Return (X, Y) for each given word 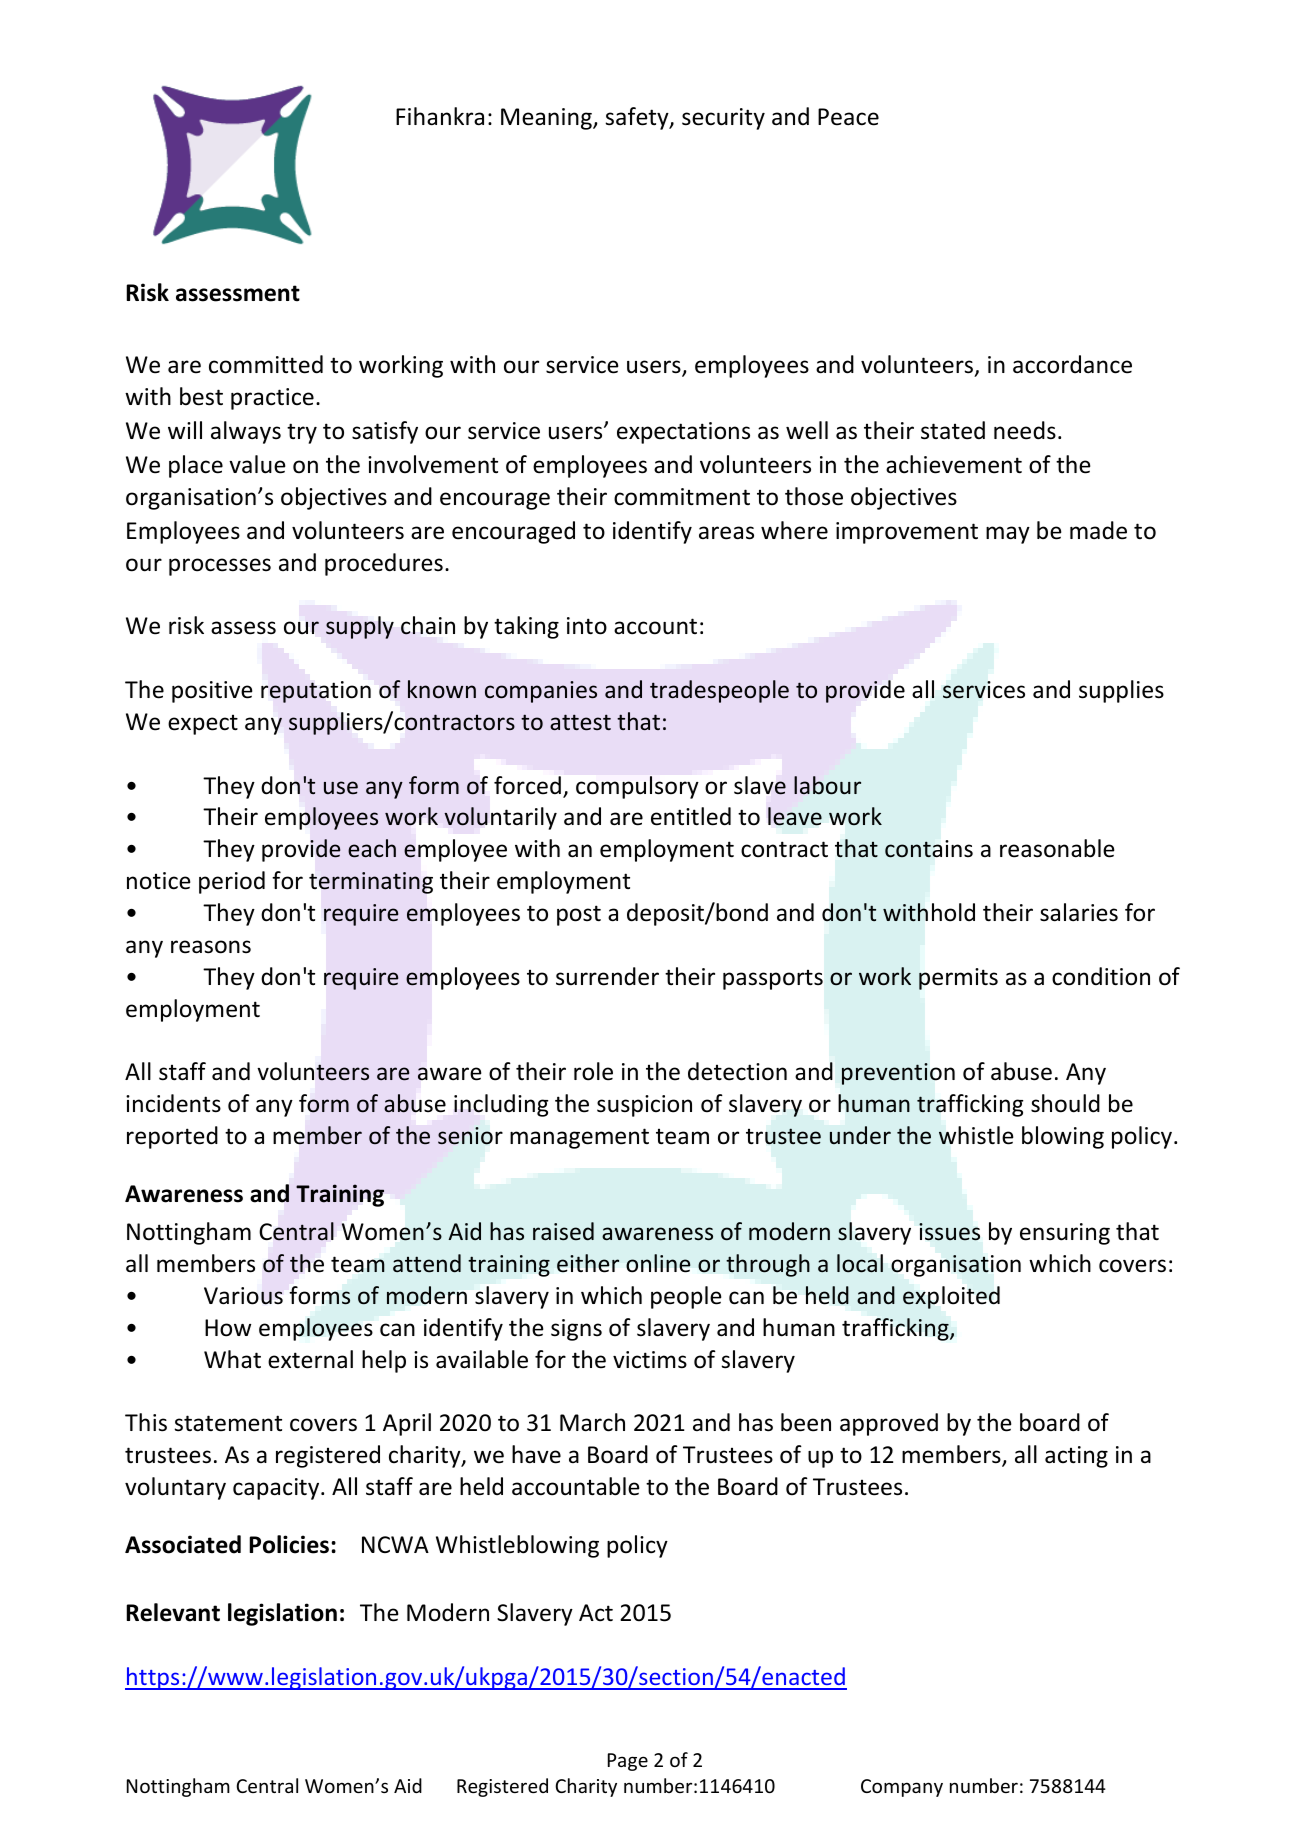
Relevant (173, 1612)
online (658, 1263)
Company (902, 1788)
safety (638, 118)
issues (949, 1232)
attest (580, 722)
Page (628, 1762)
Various (243, 1296)
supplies (1121, 691)
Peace (848, 117)
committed (266, 364)
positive (212, 692)
